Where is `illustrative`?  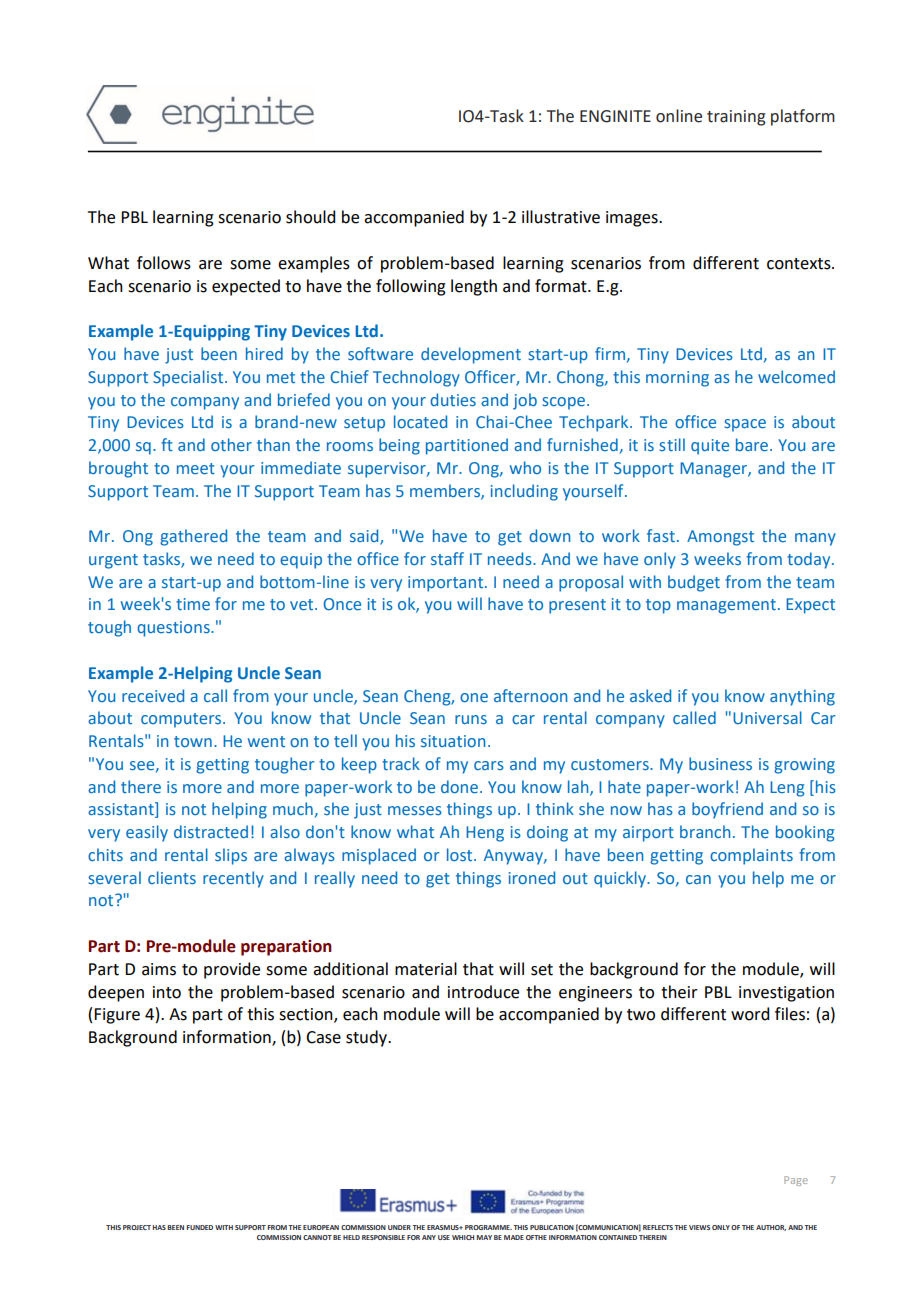 illustrative is located at coordinates (561, 217).
